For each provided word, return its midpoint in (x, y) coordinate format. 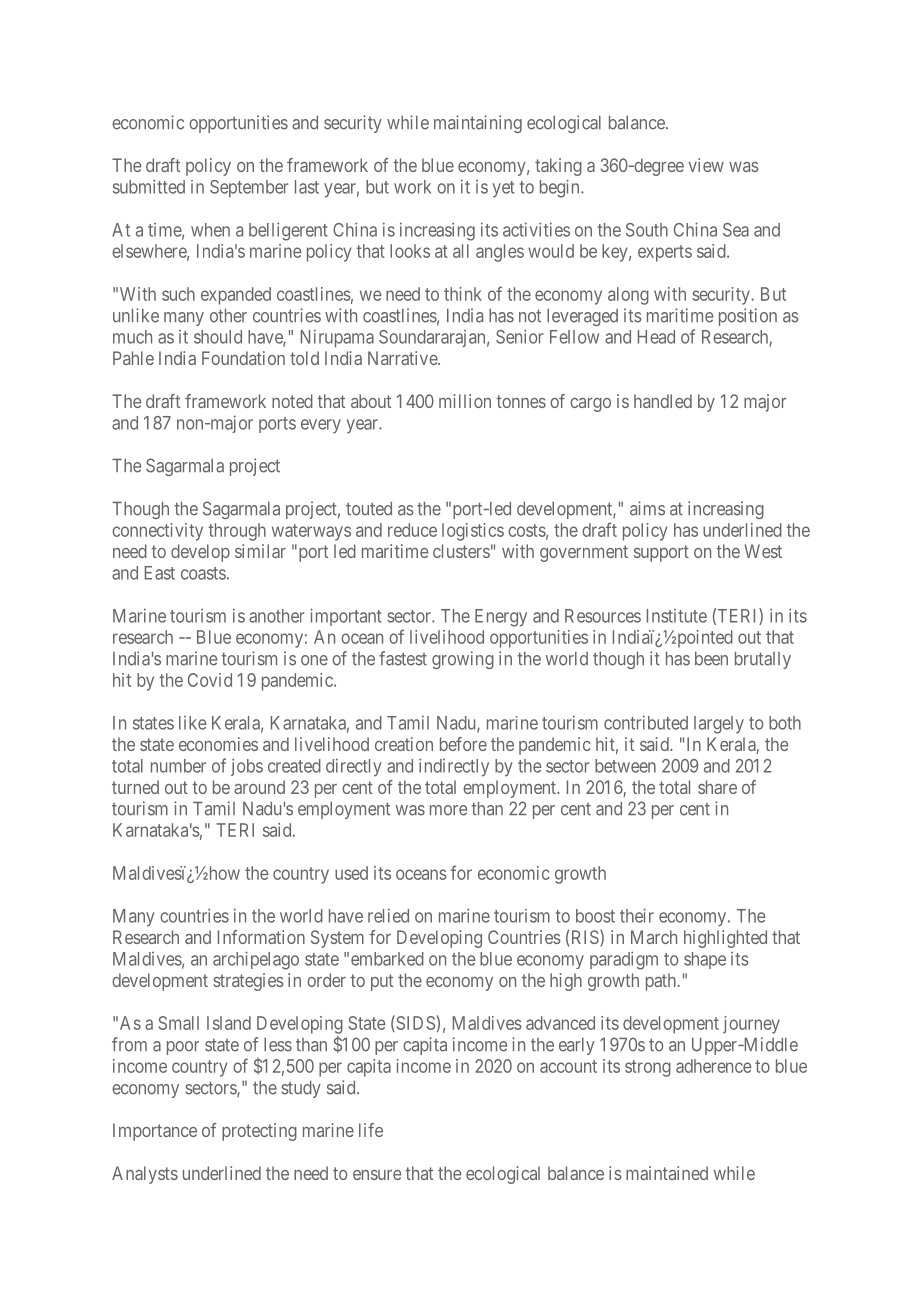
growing (463, 660)
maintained (667, 1173)
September (249, 188)
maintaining (478, 124)
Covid (210, 680)
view (706, 165)
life (371, 1130)
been (711, 659)
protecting (259, 1132)
